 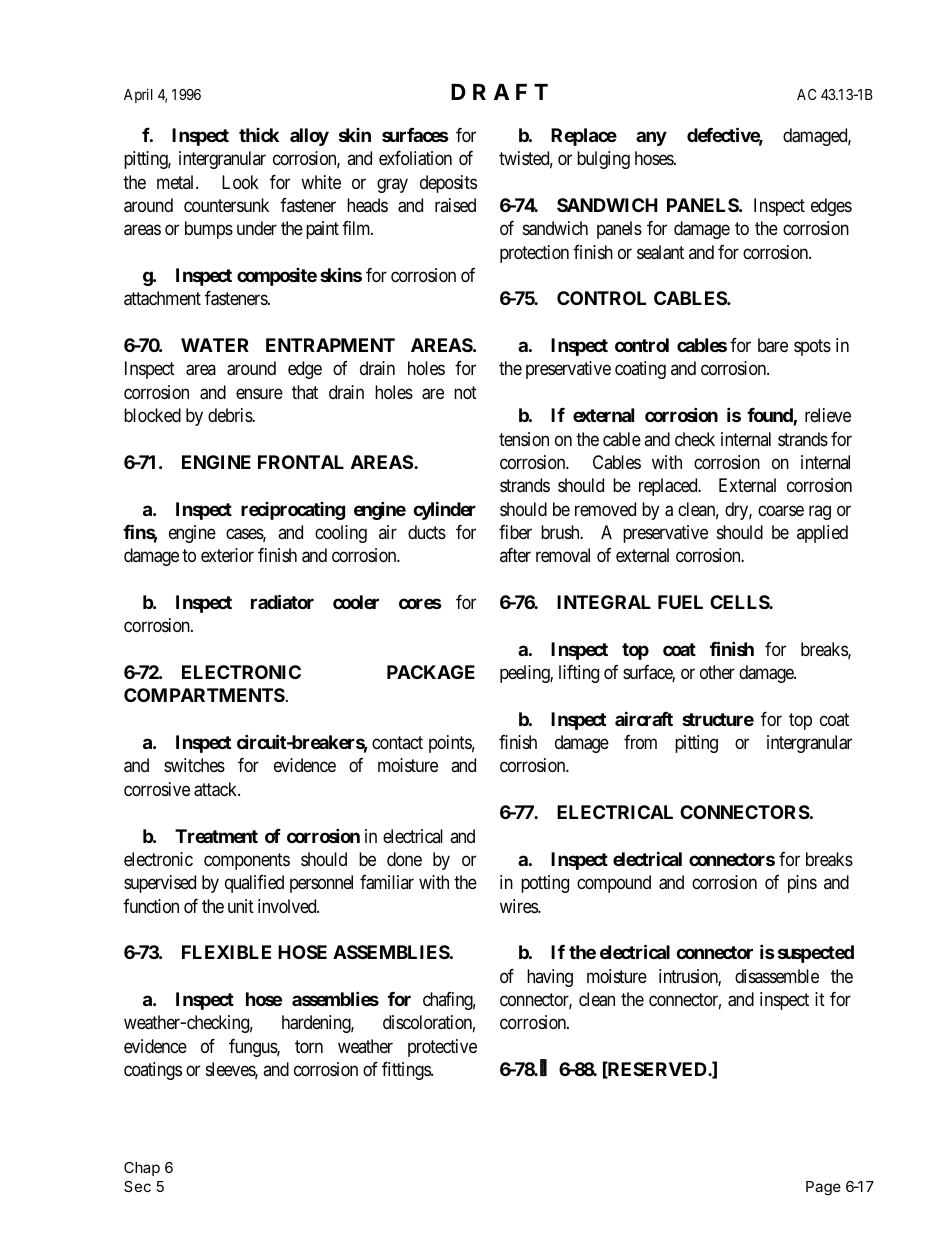 What do you see at coordinates (773, 345) in the document?
I see `bare` at bounding box center [773, 345].
